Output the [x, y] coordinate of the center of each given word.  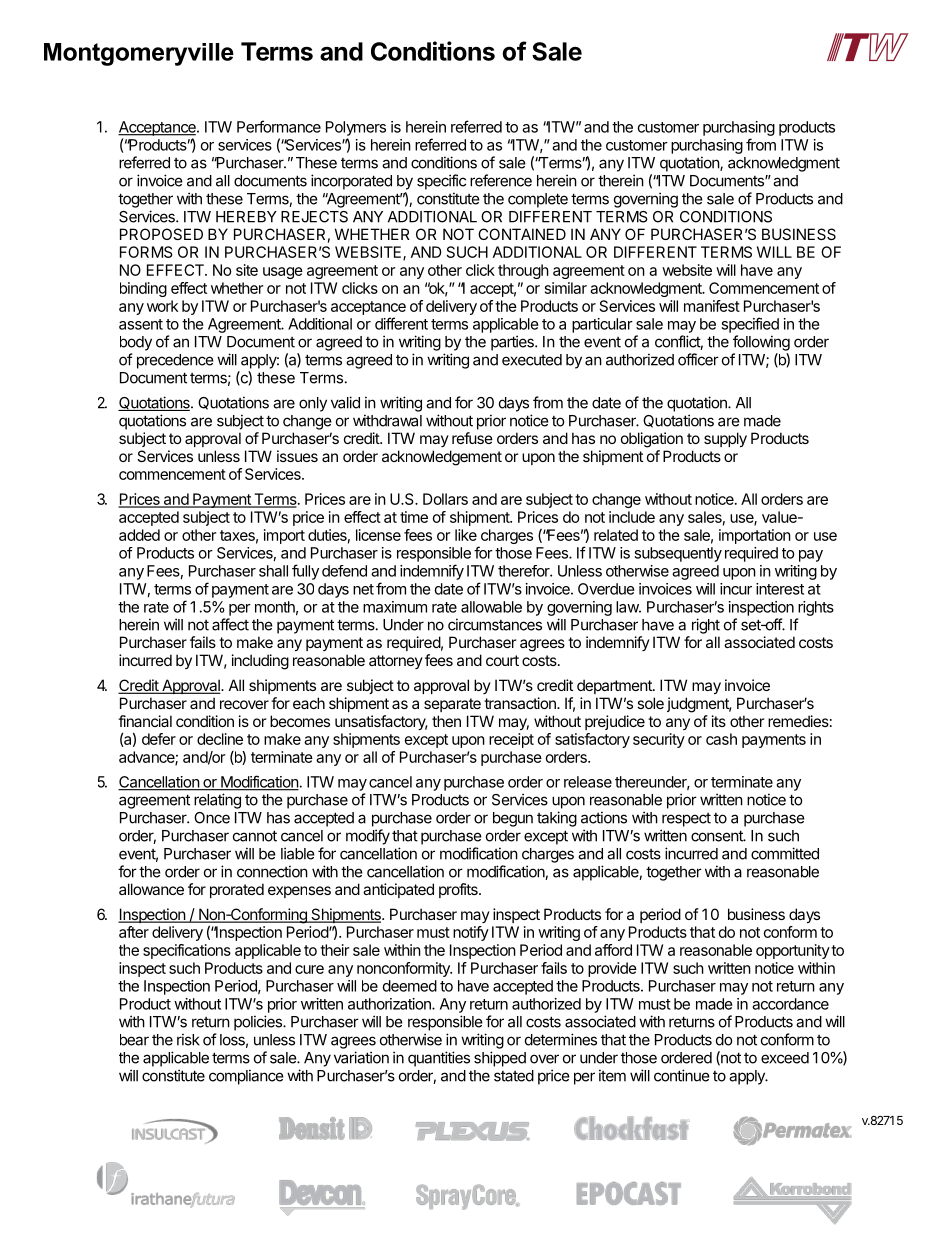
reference [501, 180]
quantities [439, 1059]
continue [682, 1075]
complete [538, 200]
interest [780, 589]
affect [230, 624]
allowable [491, 607]
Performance [279, 126]
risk [188, 1039]
